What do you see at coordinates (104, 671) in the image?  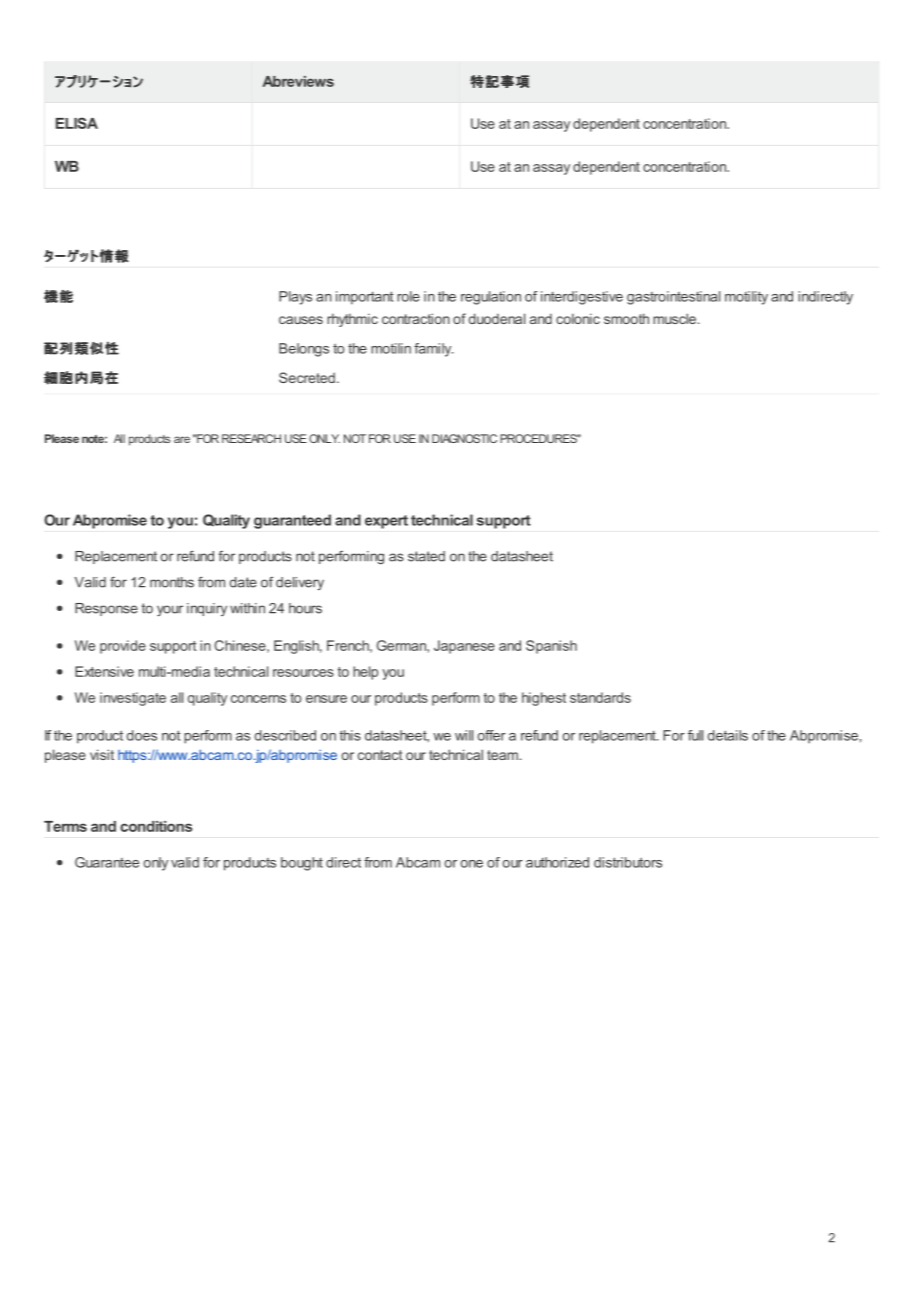 I see `Extensive` at bounding box center [104, 671].
